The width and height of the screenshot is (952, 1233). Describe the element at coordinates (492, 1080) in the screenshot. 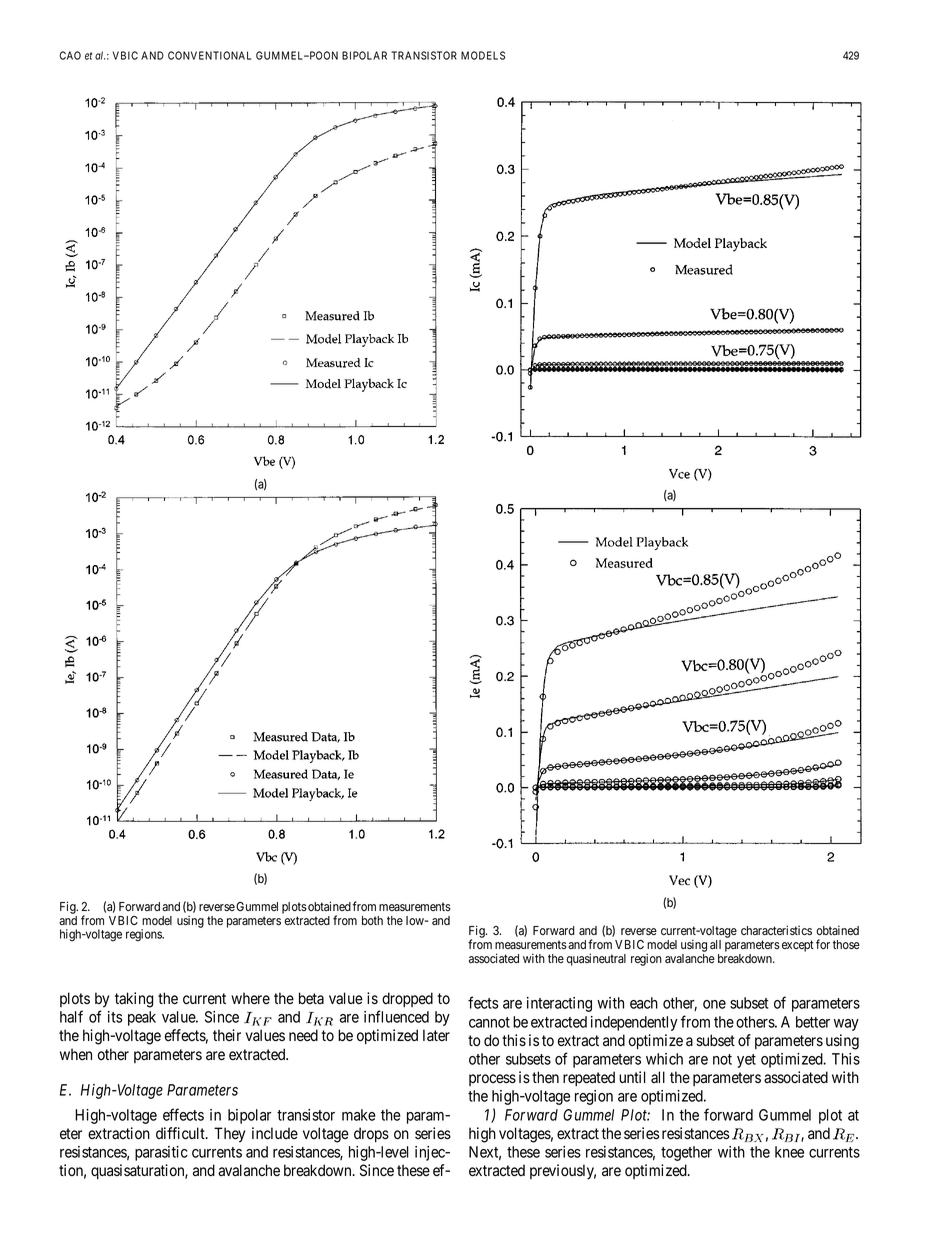

I see `process` at that location.
